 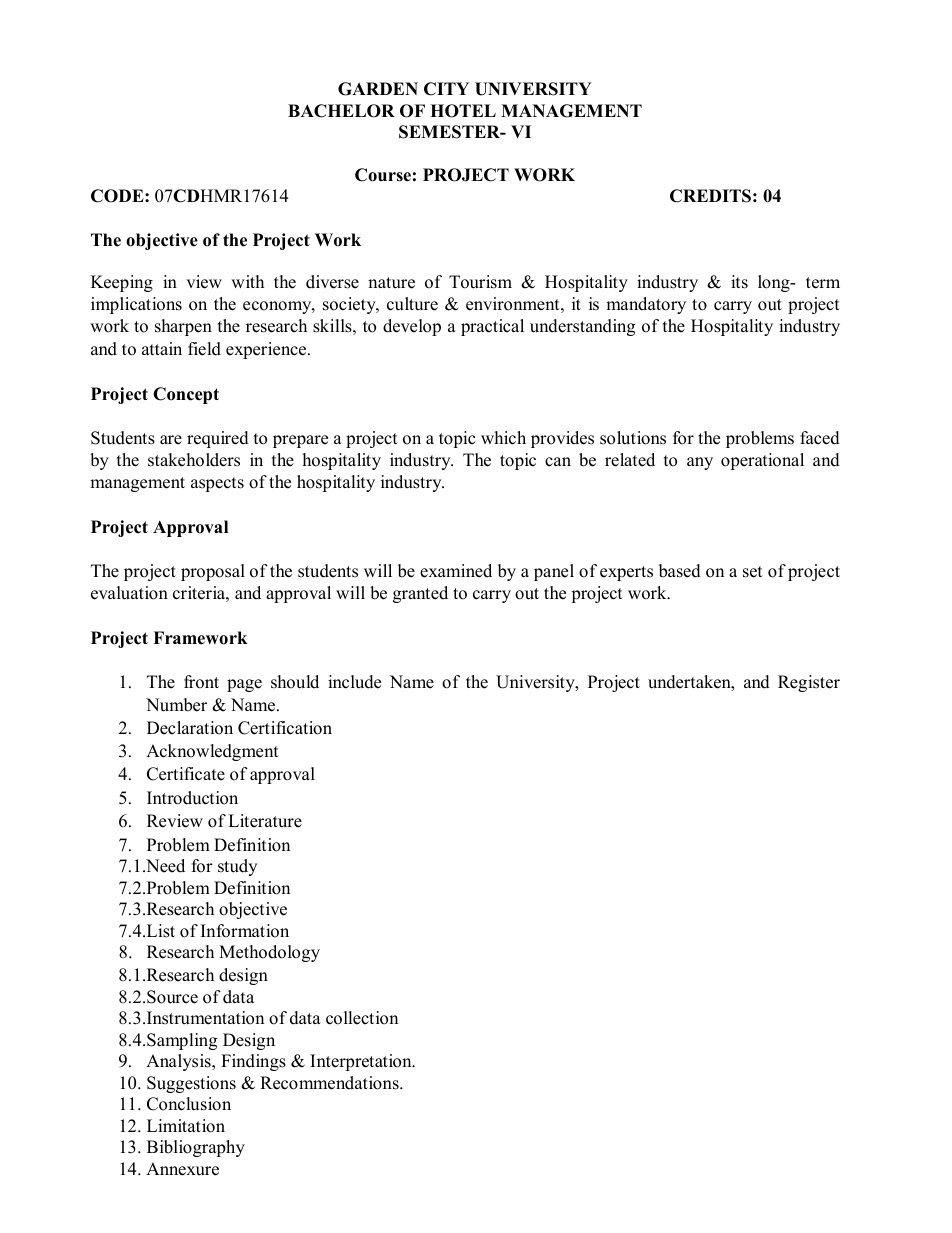 What do you see at coordinates (646, 305) in the document?
I see `mandatory` at bounding box center [646, 305].
